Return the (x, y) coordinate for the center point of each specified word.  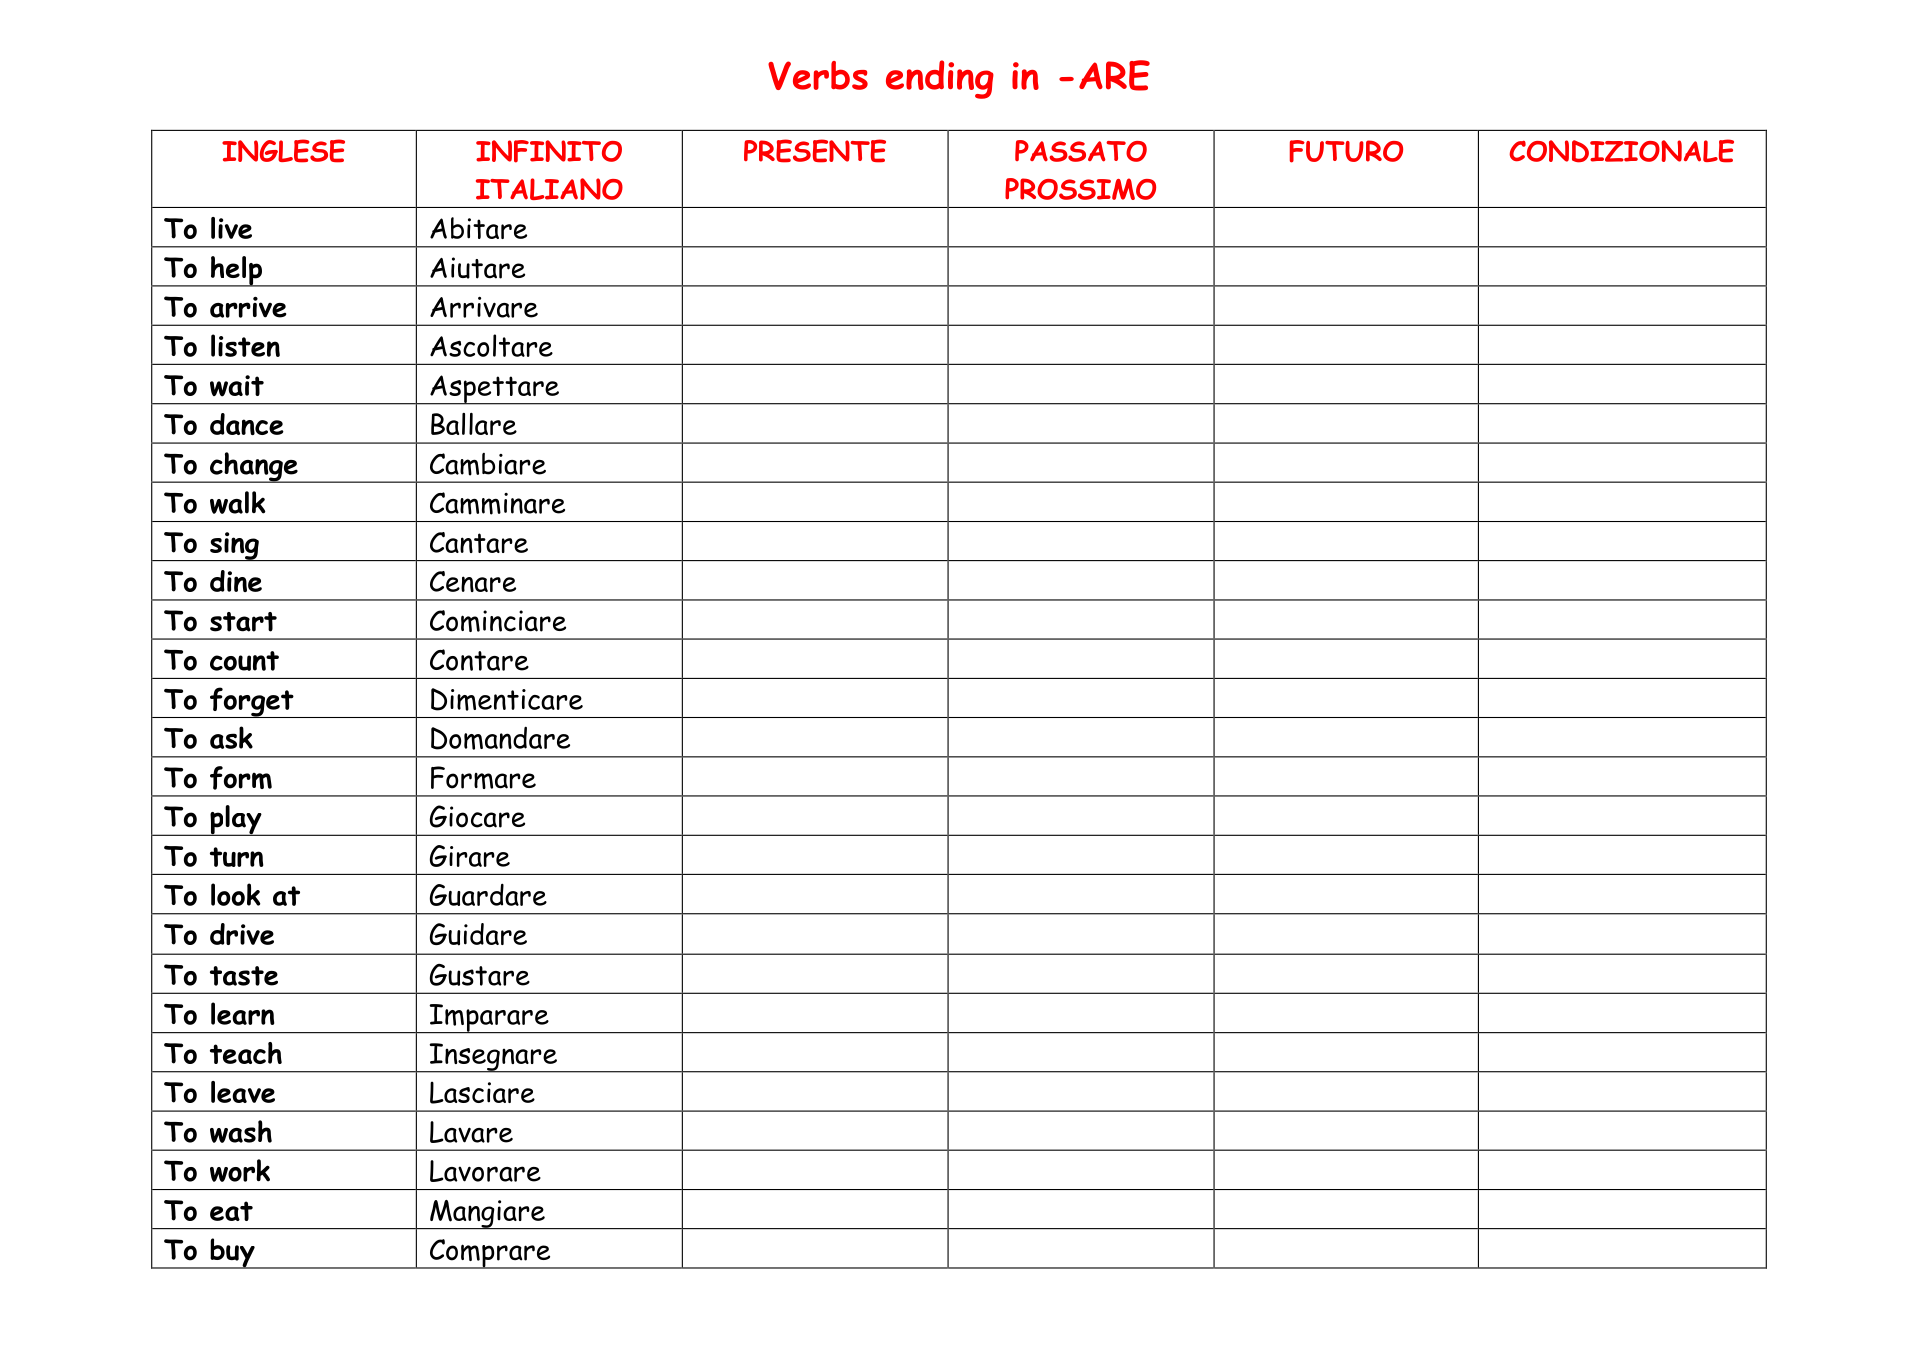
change (253, 467)
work (240, 1170)
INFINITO (549, 151)
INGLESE (283, 151)
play (236, 820)
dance (247, 424)
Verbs (818, 75)
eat (231, 1211)
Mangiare (487, 1214)
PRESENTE (815, 151)
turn (236, 857)
